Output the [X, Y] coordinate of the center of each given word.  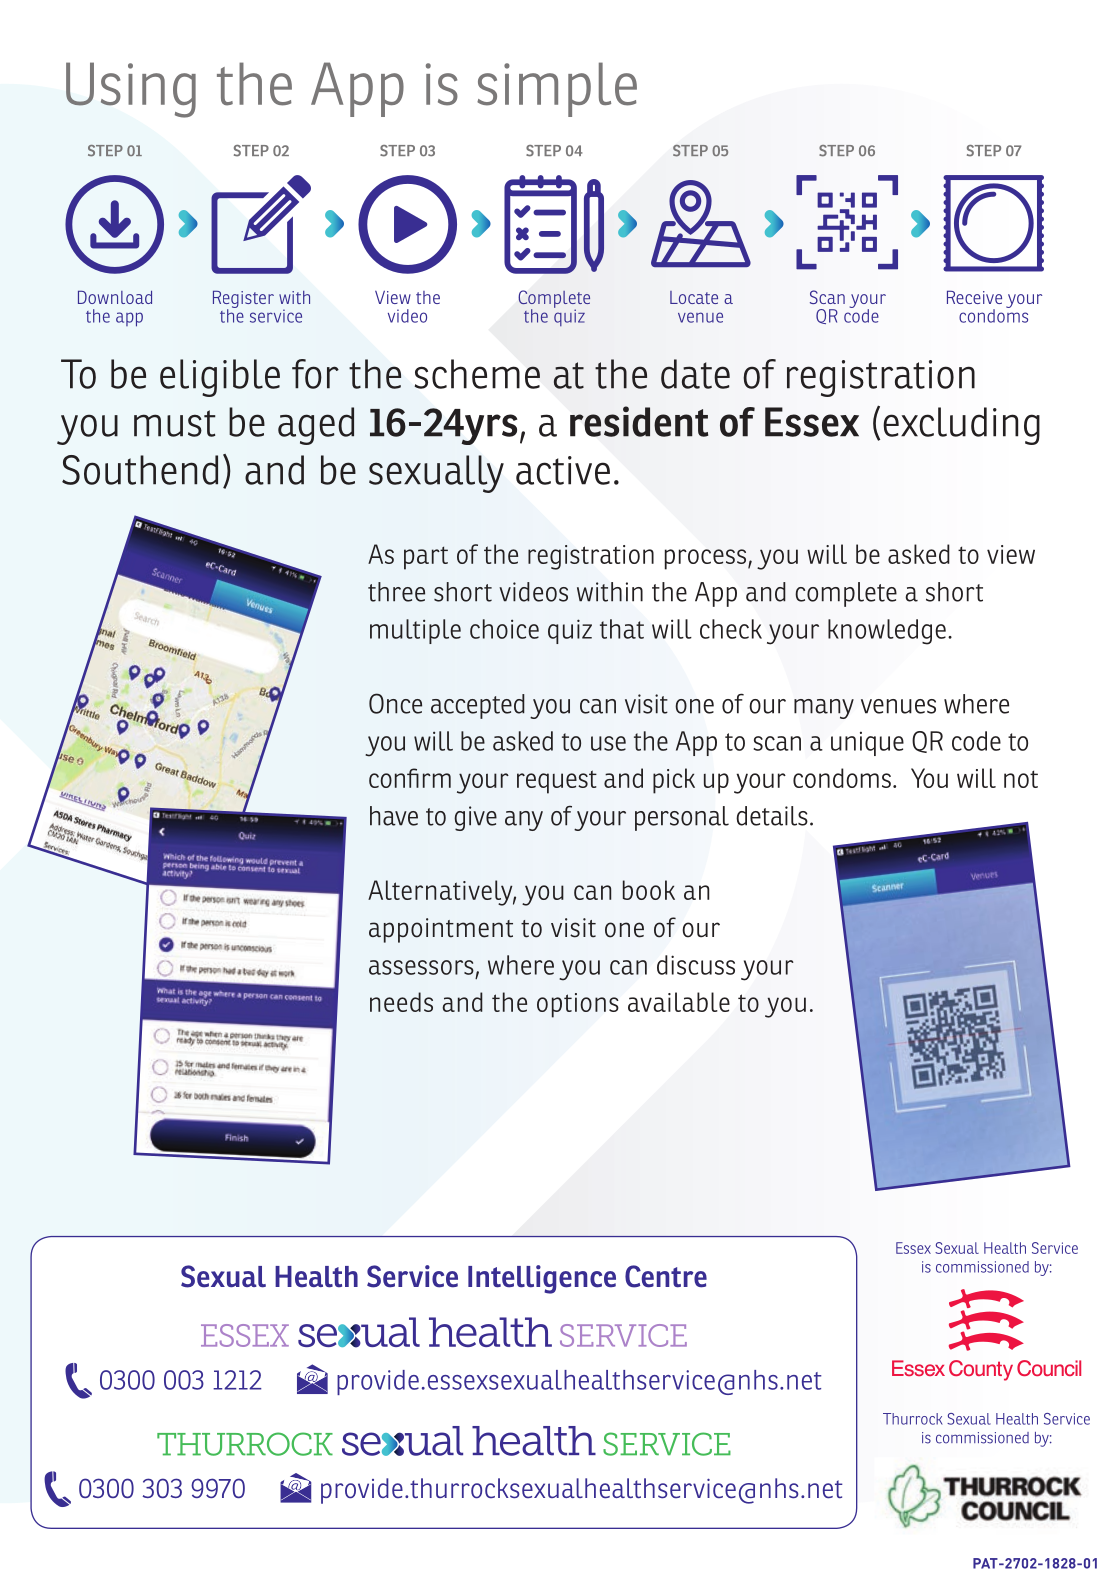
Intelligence [542, 1279]
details [772, 816]
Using [131, 90]
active [563, 470]
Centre [666, 1276]
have [394, 816]
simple [557, 89]
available [679, 1002]
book [649, 890]
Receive [974, 297]
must [175, 423]
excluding [961, 426]
